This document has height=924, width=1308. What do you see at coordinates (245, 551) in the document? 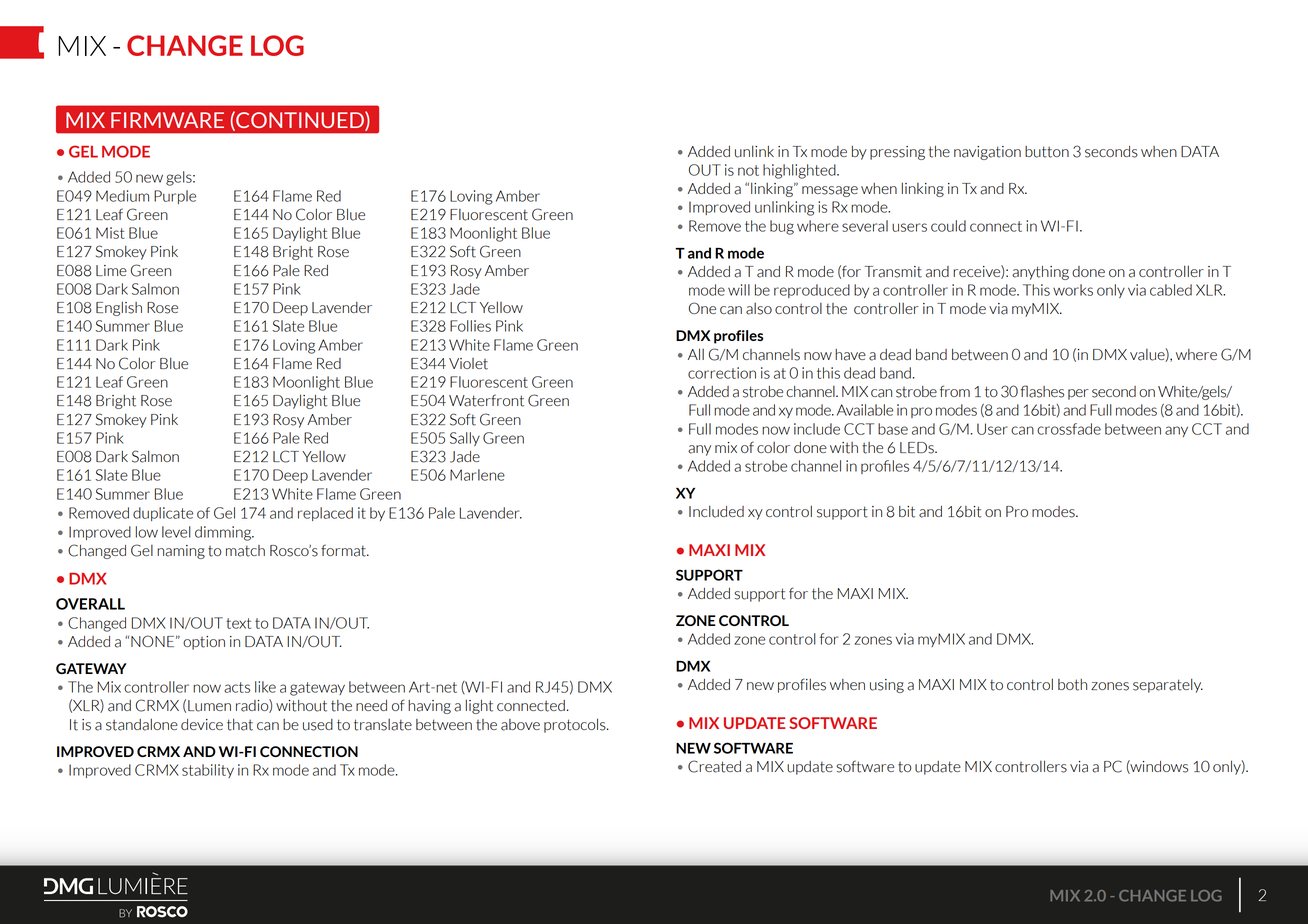
I see `match` at bounding box center [245, 551].
